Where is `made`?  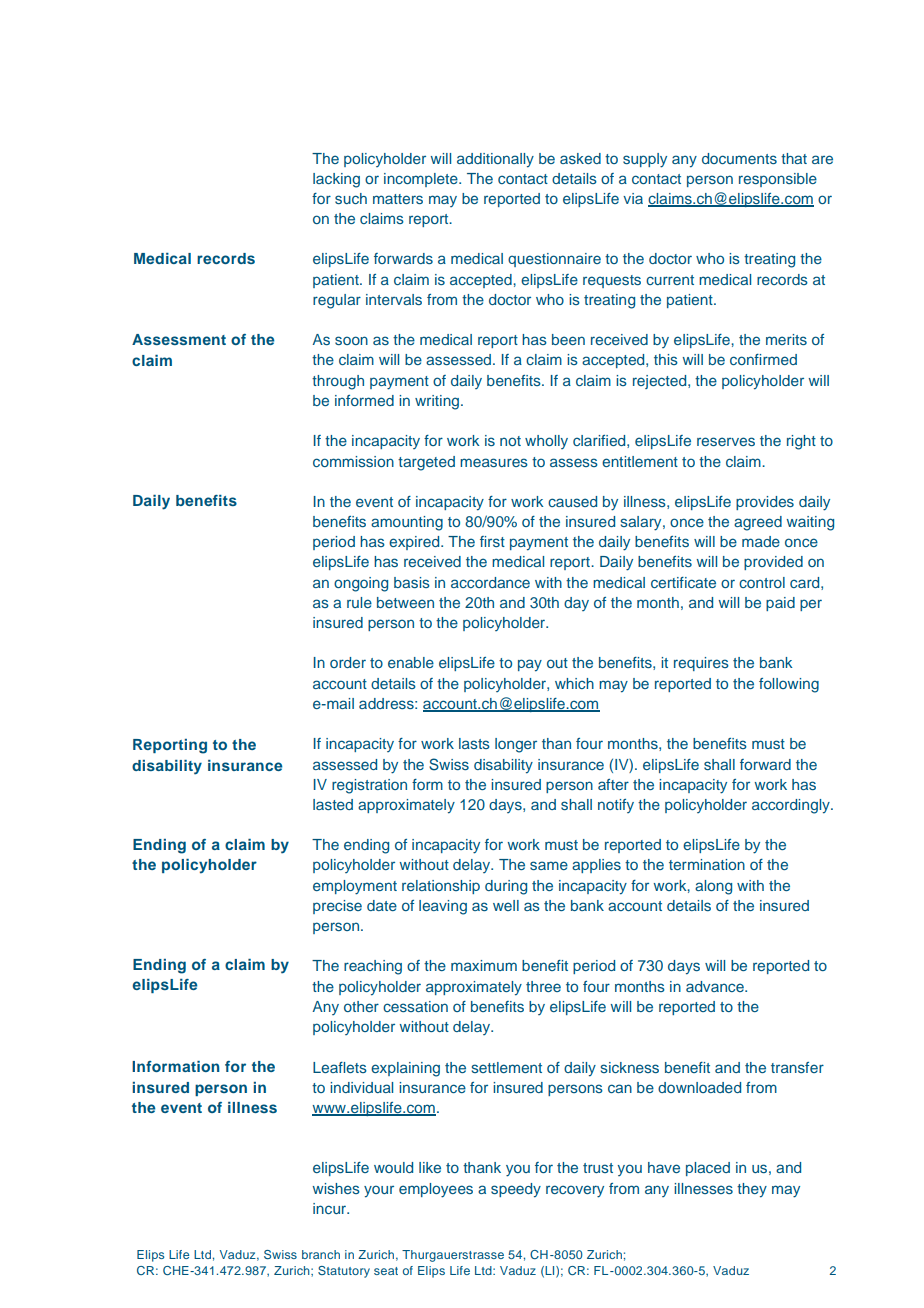
made is located at coordinates (761, 541).
